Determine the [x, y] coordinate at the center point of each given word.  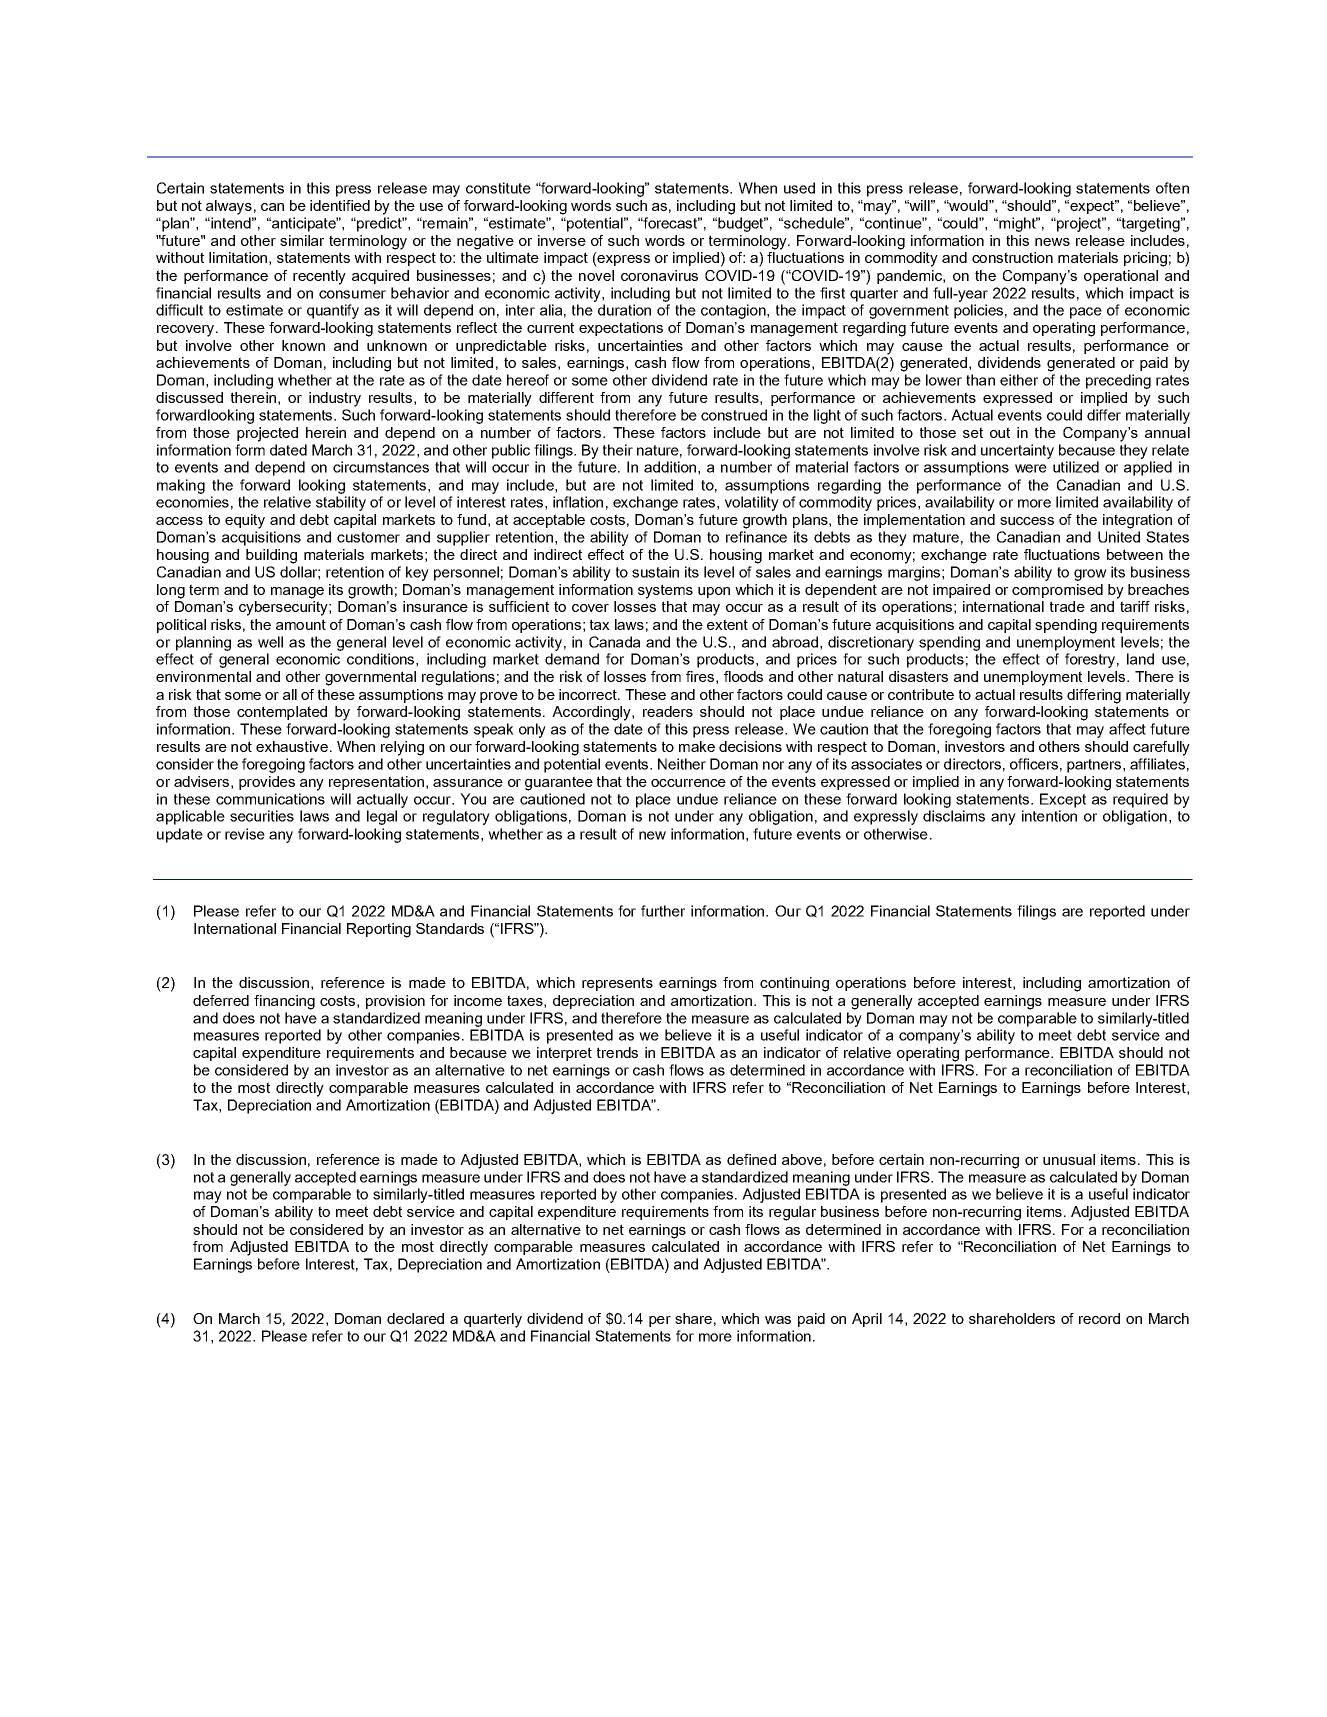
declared [415, 1318]
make [697, 746]
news [1052, 242]
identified [340, 205]
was [778, 1320]
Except [1063, 800]
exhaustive [292, 746]
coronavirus [659, 275]
